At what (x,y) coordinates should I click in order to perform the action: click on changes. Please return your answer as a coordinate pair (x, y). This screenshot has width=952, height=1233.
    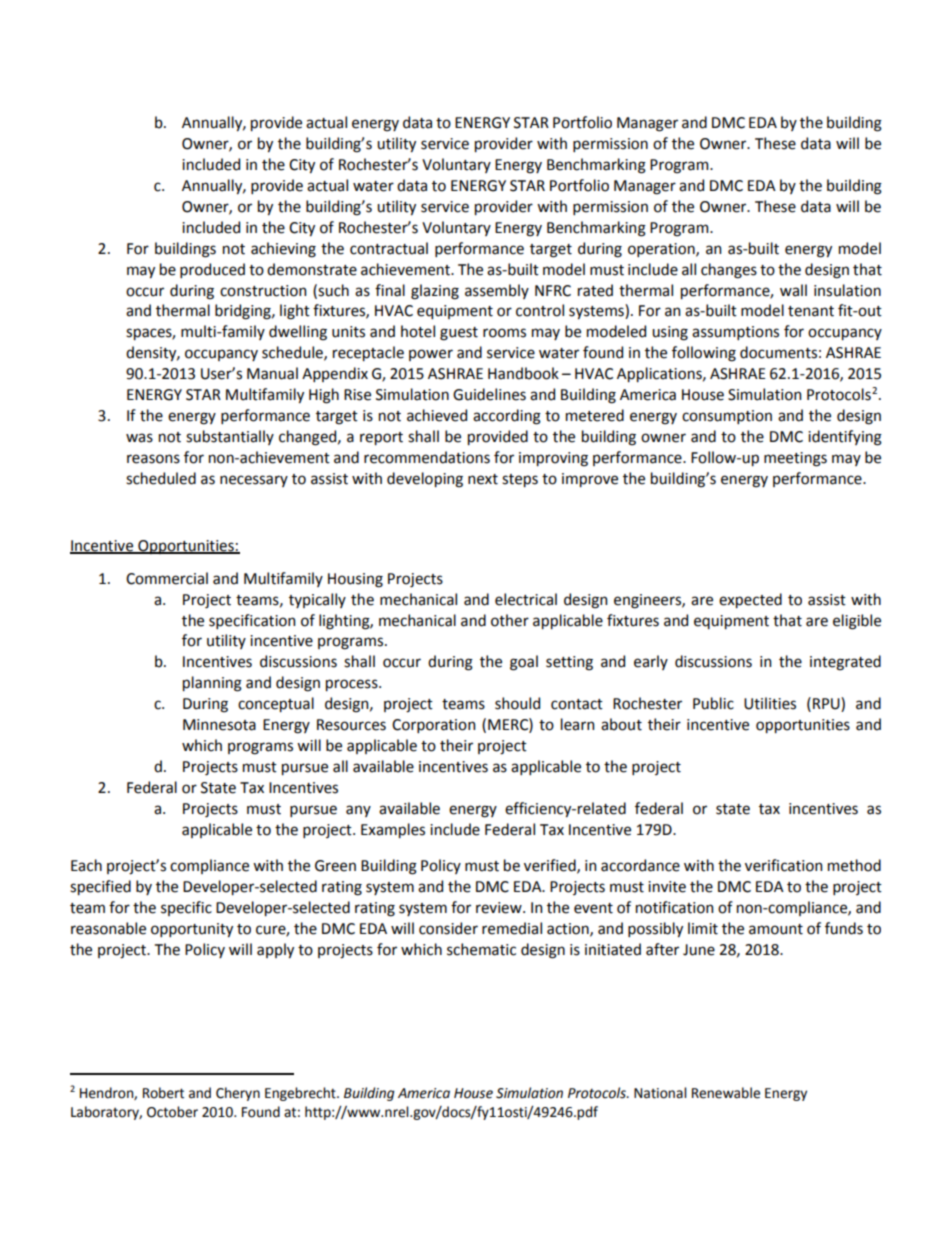
    Looking at the image, I should click on (729, 271).
